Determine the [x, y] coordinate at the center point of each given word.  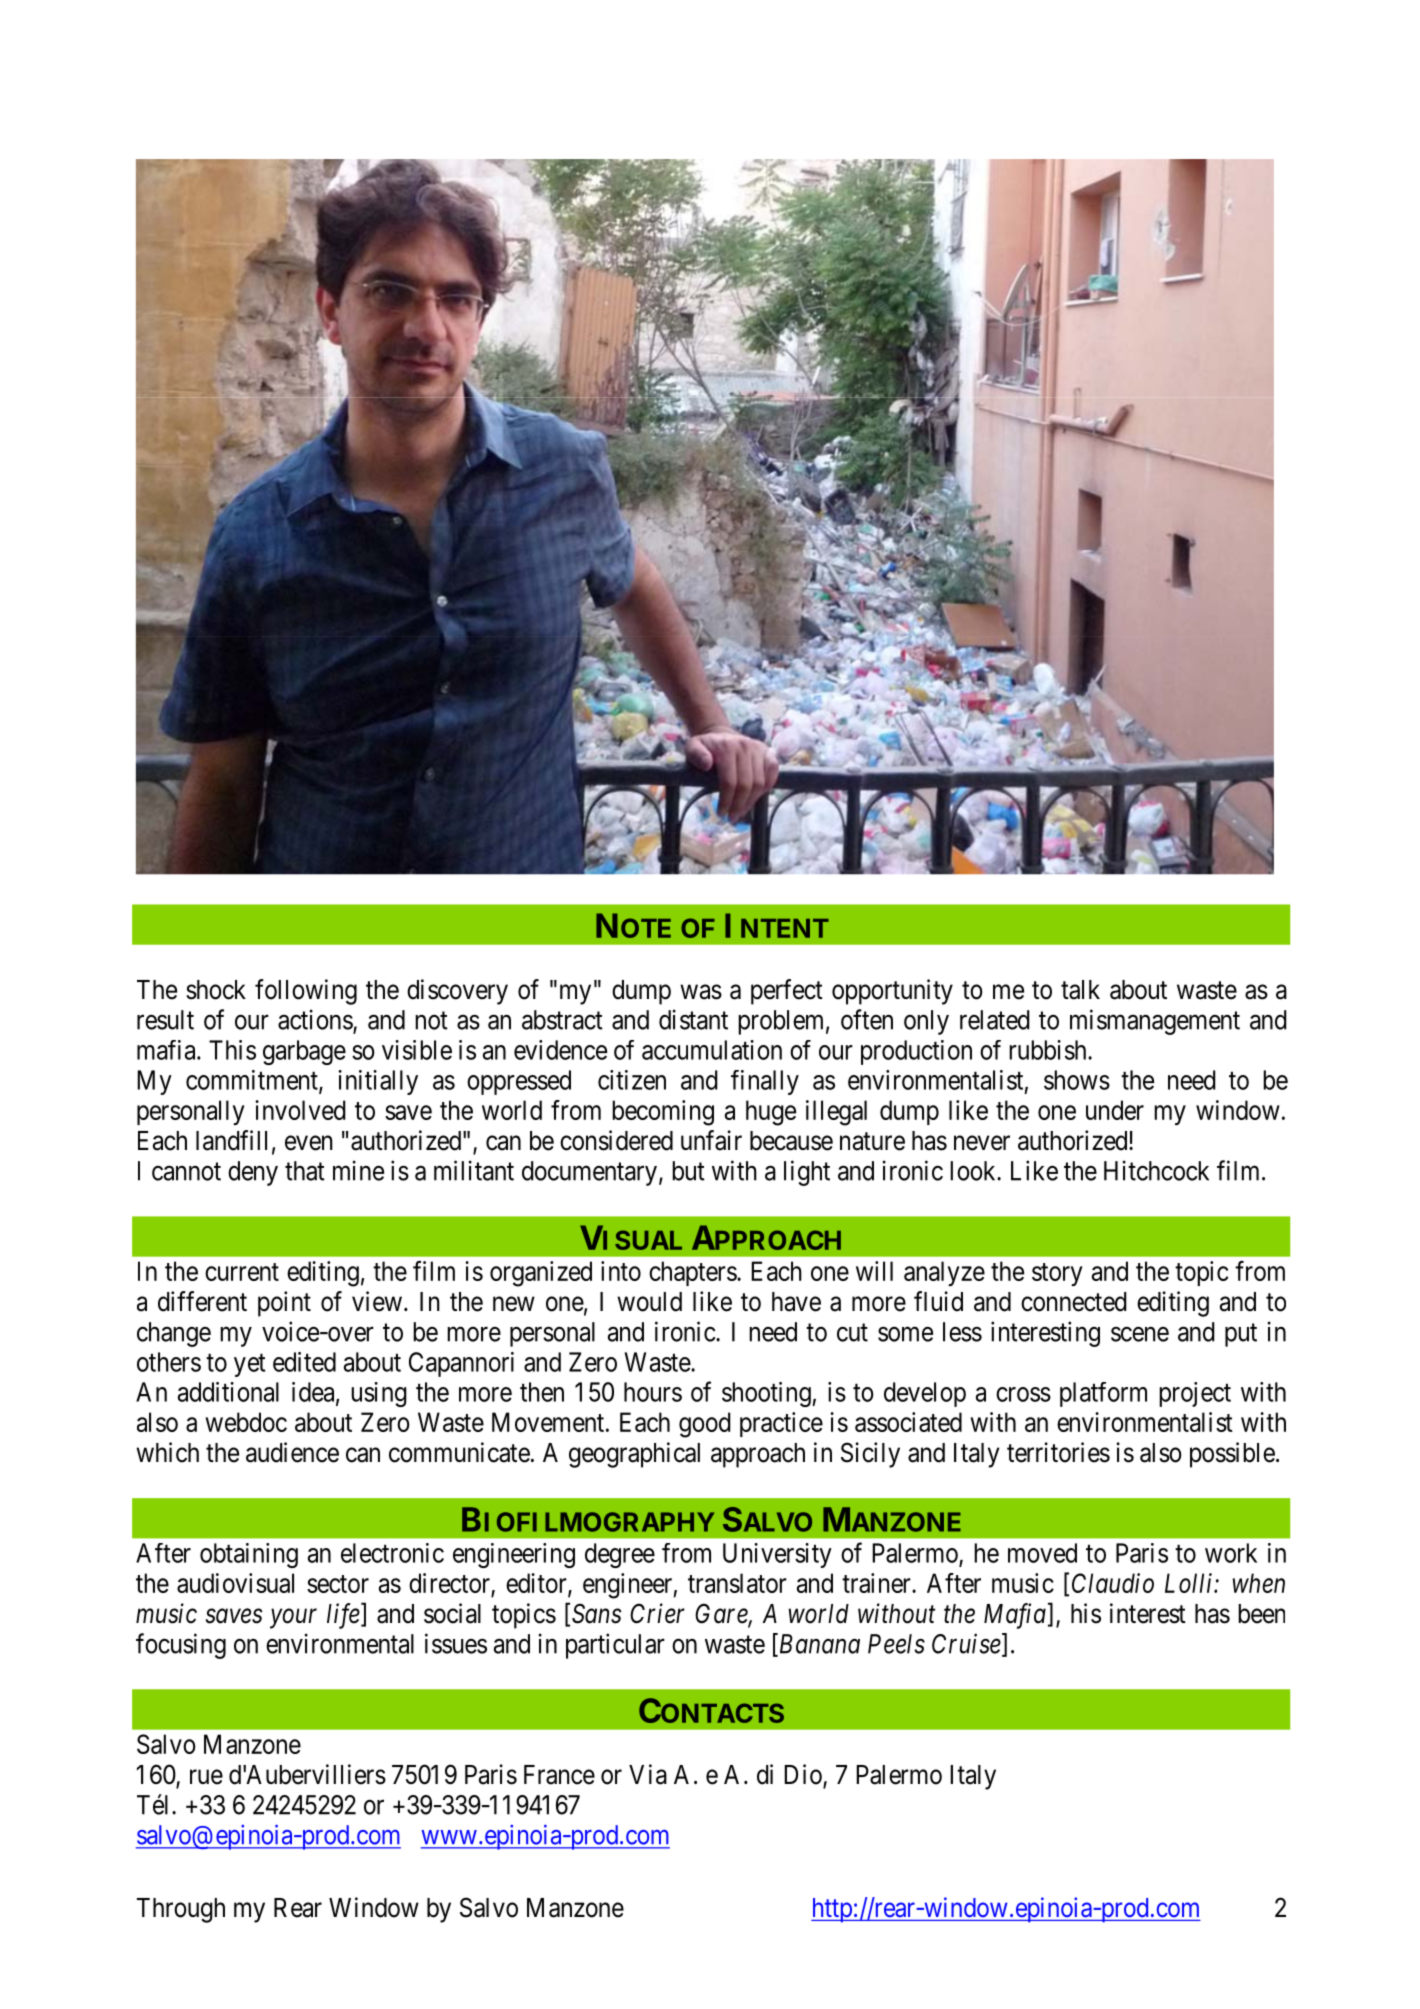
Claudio [1113, 1583]
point [284, 1304]
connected [1074, 1302]
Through [181, 1910]
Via [648, 1774]
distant [693, 1019]
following [306, 992]
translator [737, 1583]
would [649, 1302]
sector [338, 1584]
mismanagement [1155, 1022]
